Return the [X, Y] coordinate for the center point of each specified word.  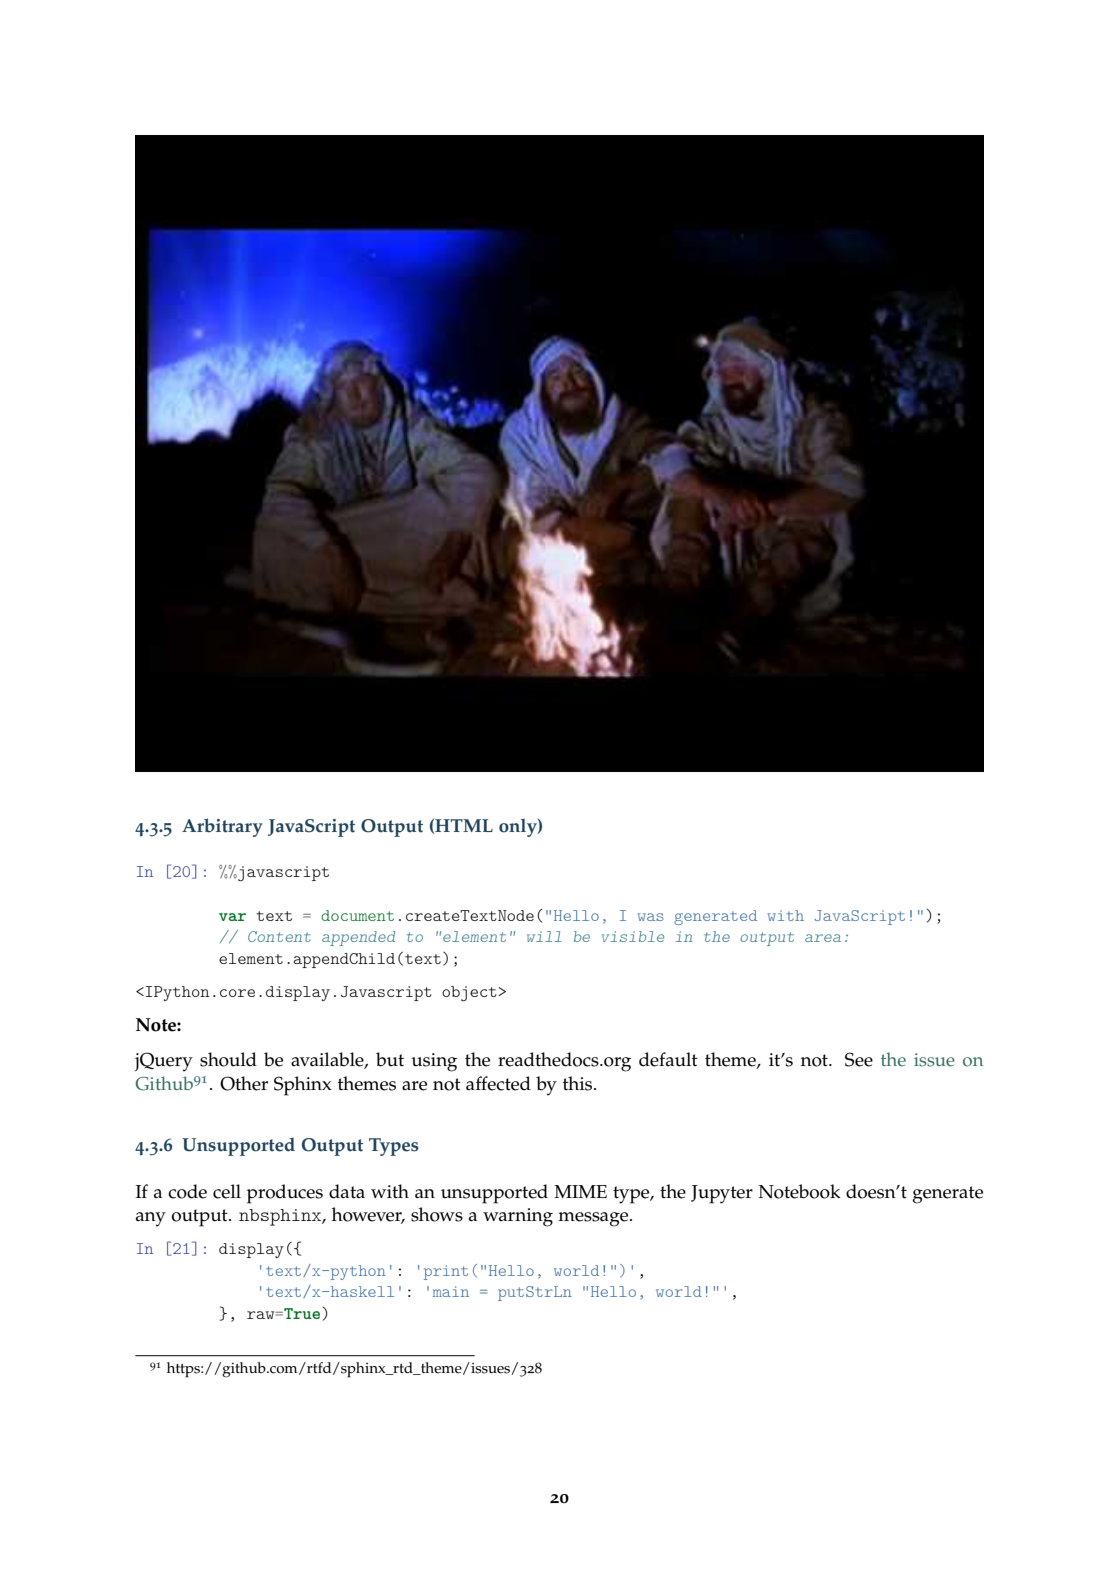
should [228, 1059]
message [594, 1219]
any [151, 1219]
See [859, 1059]
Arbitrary [222, 827]
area [823, 938]
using [434, 1062]
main [451, 1291]
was [650, 917]
